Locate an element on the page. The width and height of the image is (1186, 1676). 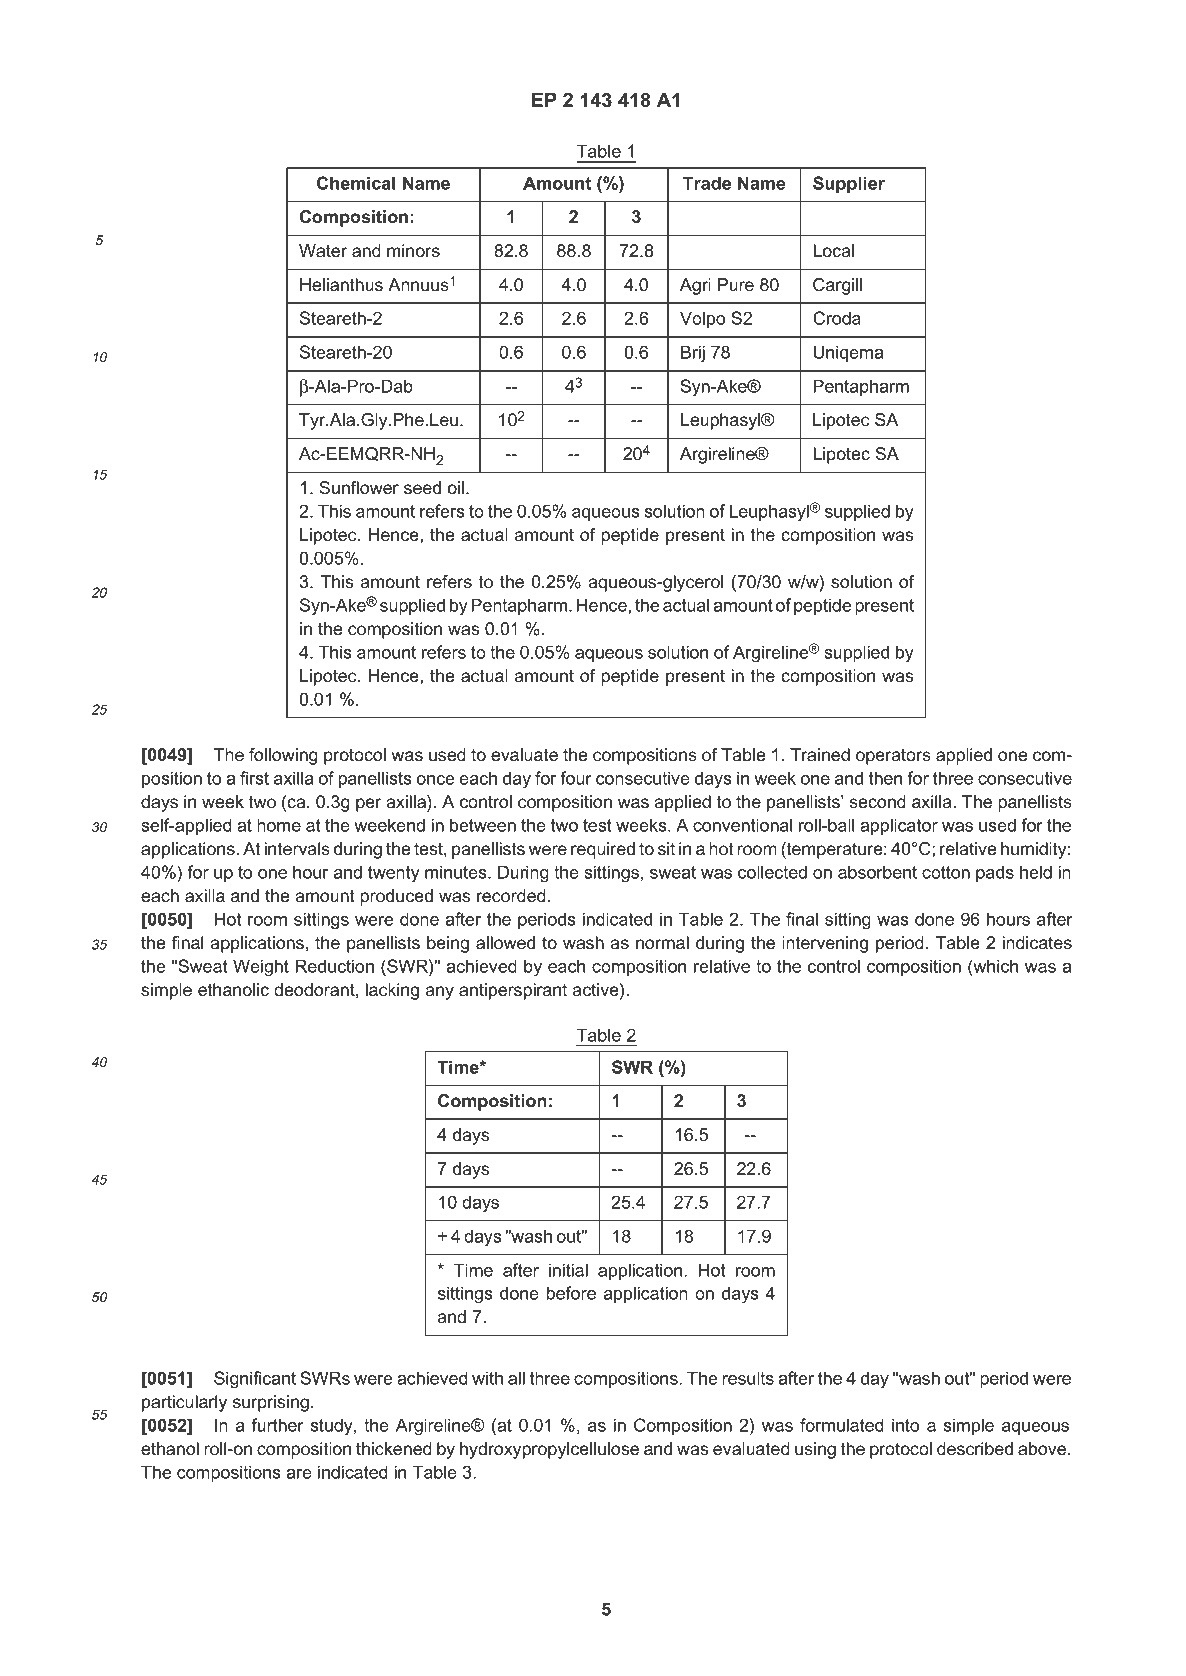
further is located at coordinates (278, 1425).
